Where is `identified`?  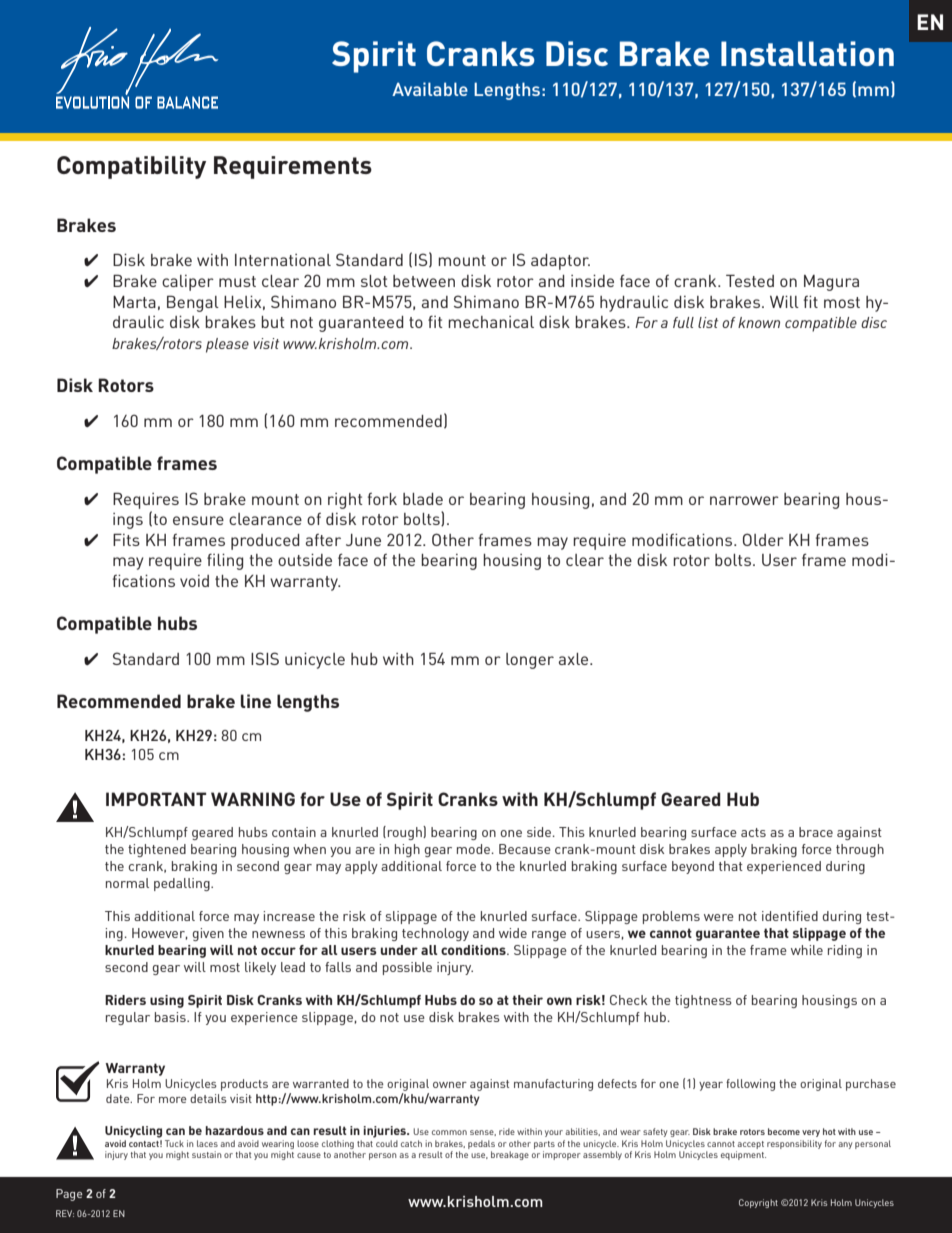
identified is located at coordinates (790, 916).
